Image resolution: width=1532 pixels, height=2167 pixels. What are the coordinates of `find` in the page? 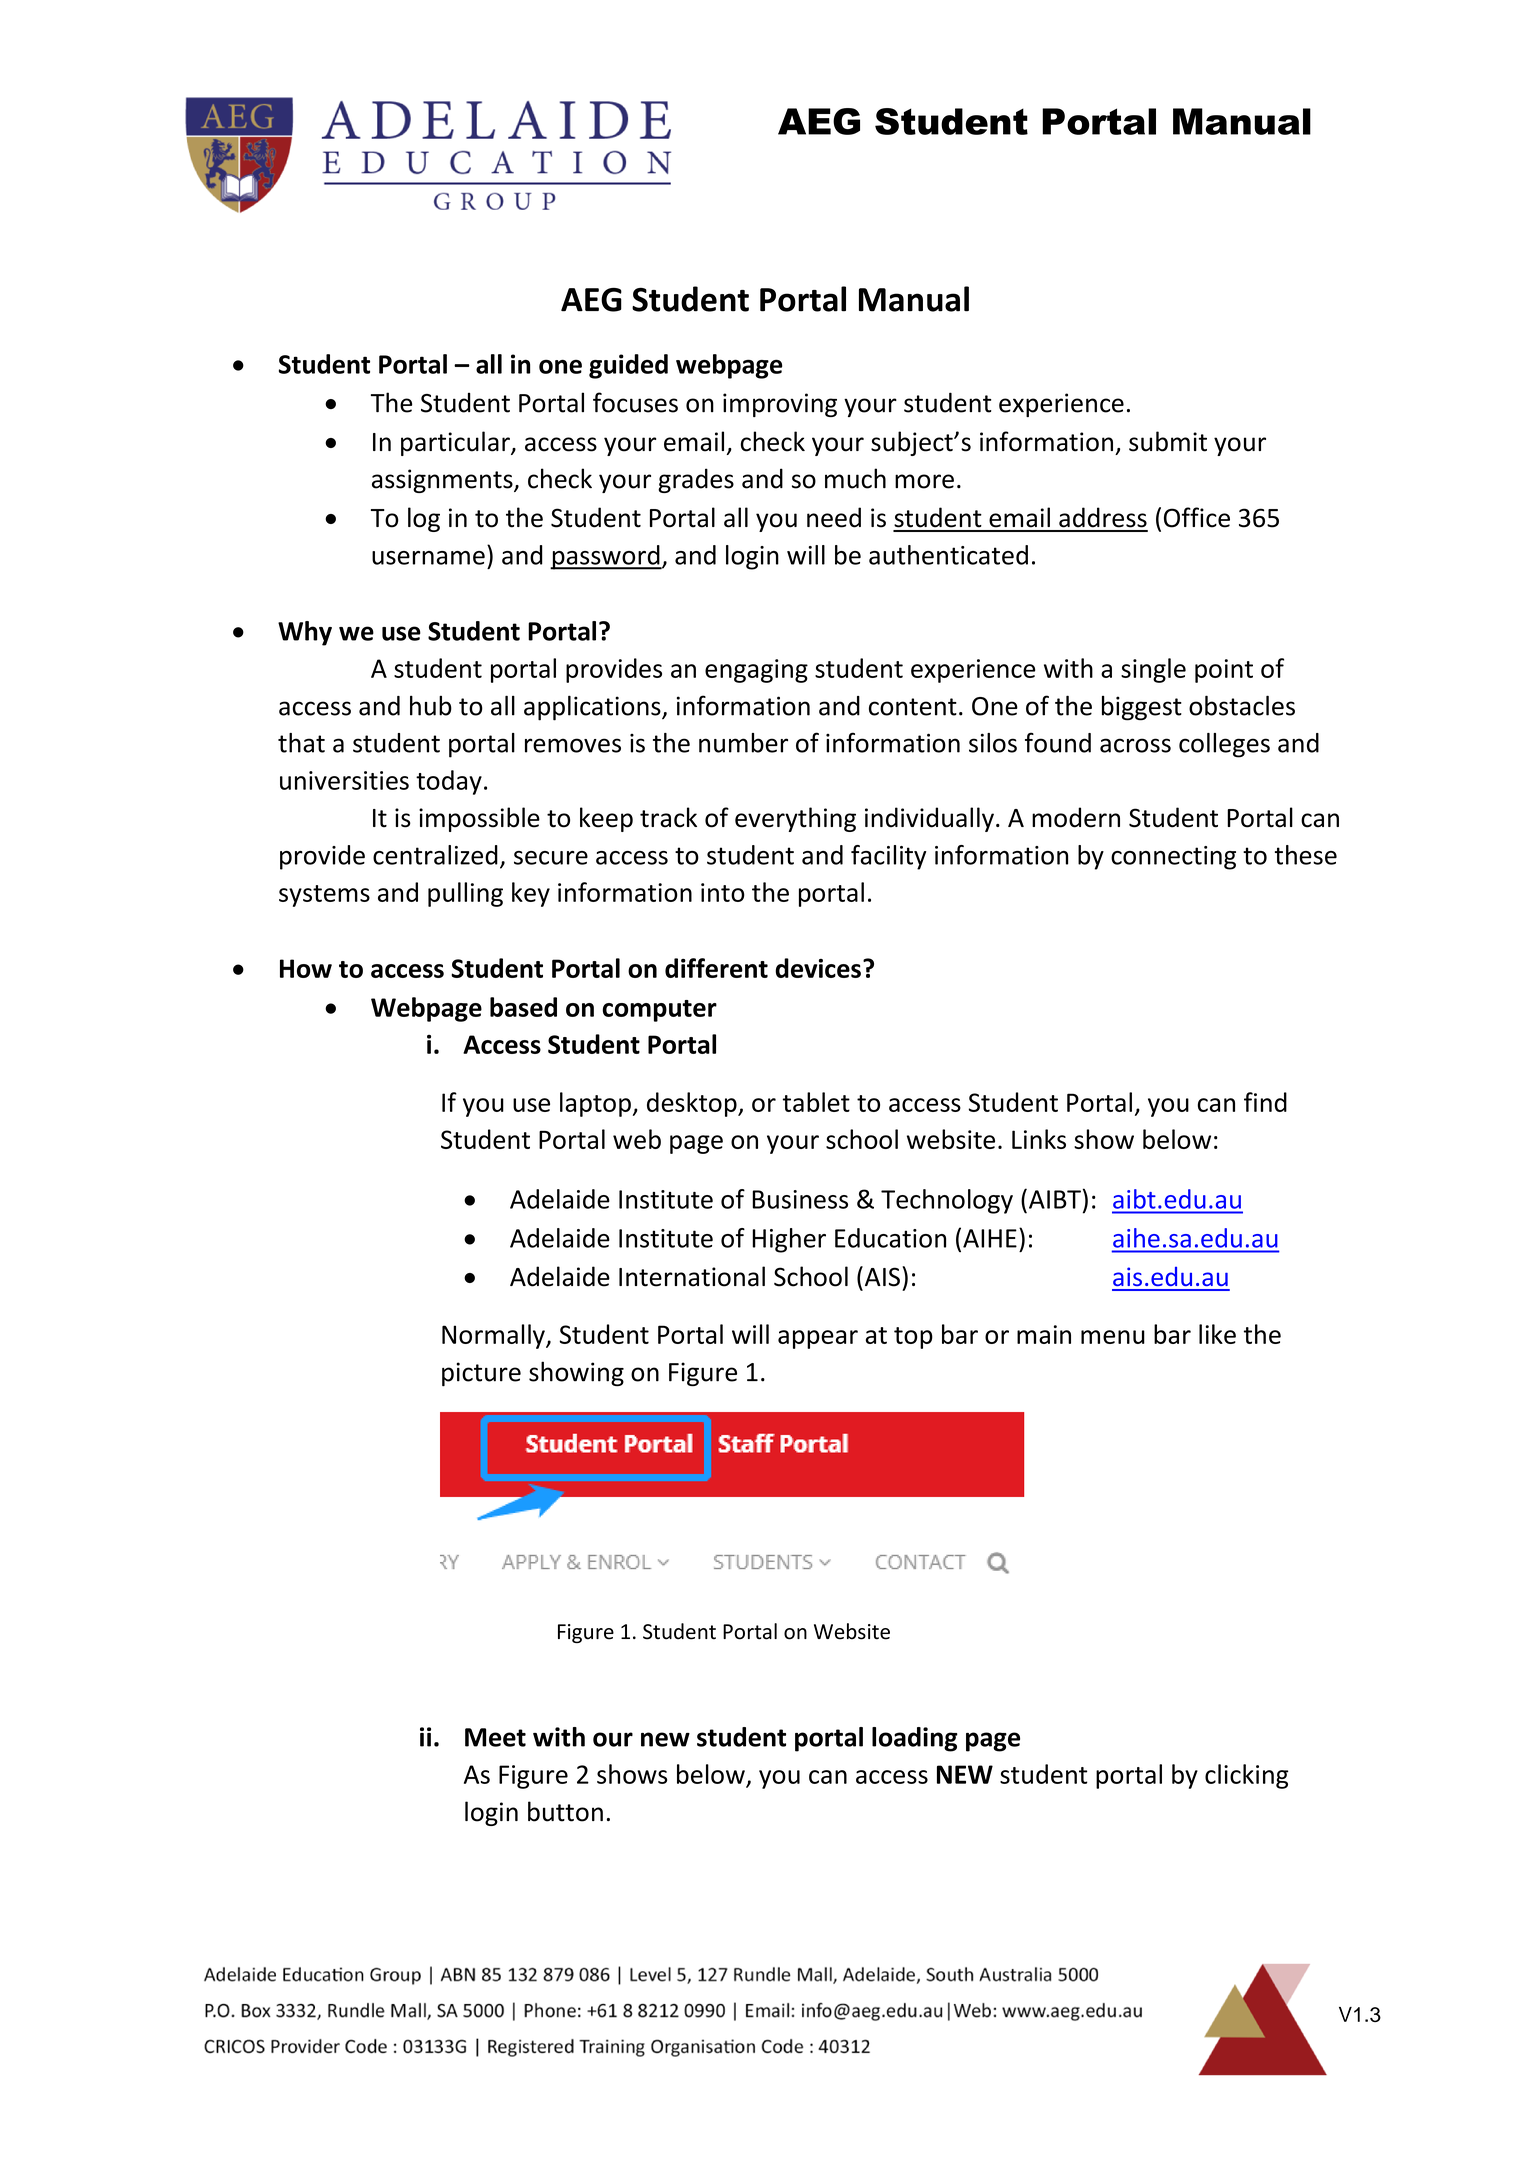 It's located at (1265, 1102).
